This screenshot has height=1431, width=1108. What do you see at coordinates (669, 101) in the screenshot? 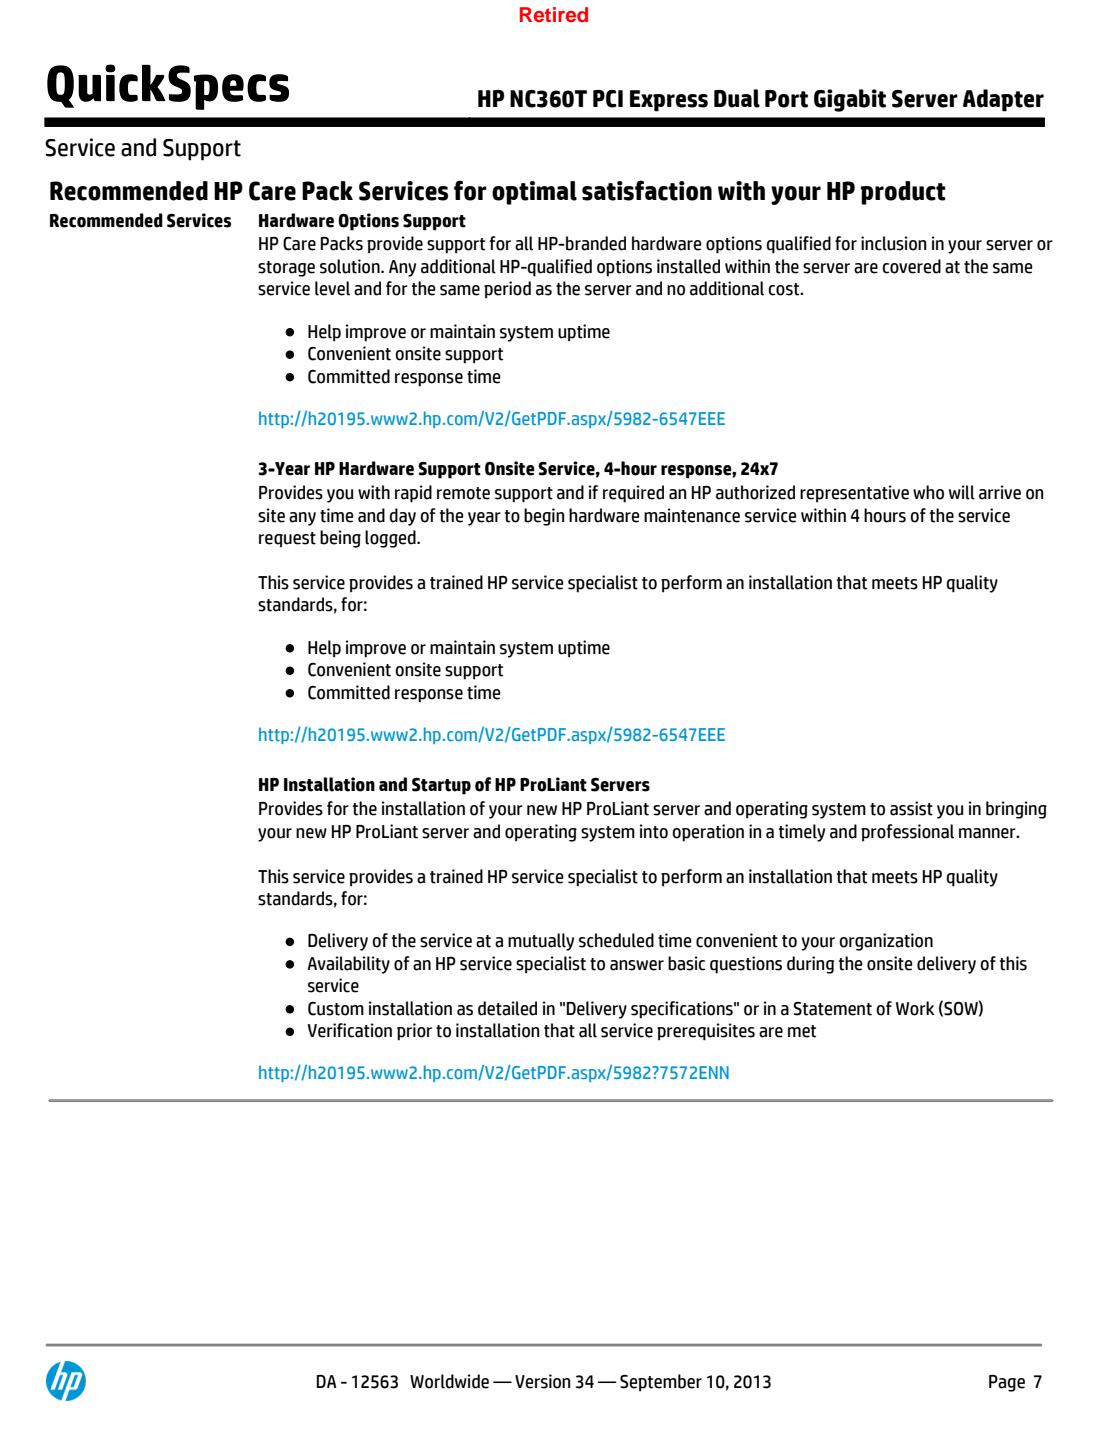
I see `Express` at bounding box center [669, 101].
